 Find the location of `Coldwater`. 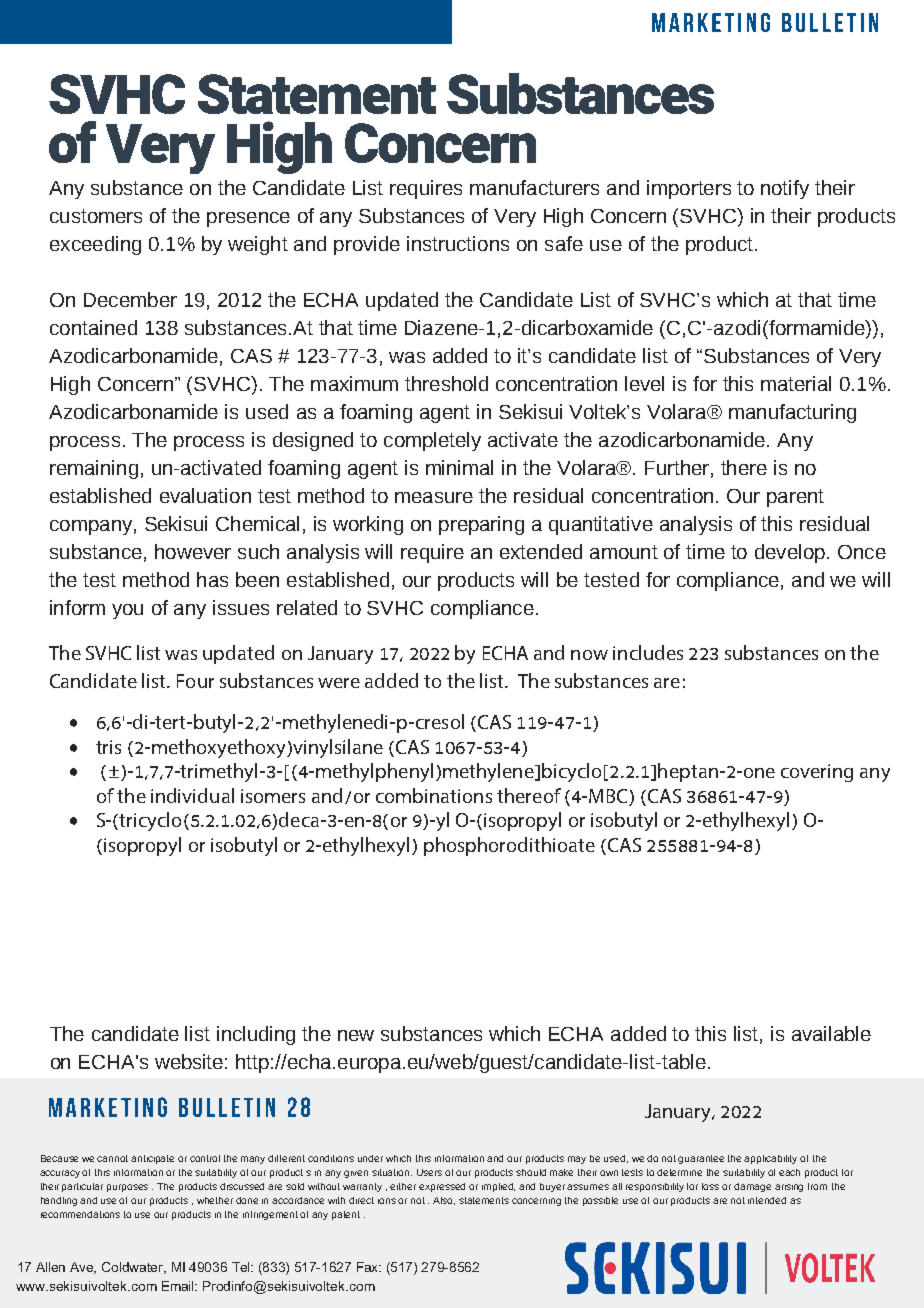

Coldwater is located at coordinates (134, 1268).
